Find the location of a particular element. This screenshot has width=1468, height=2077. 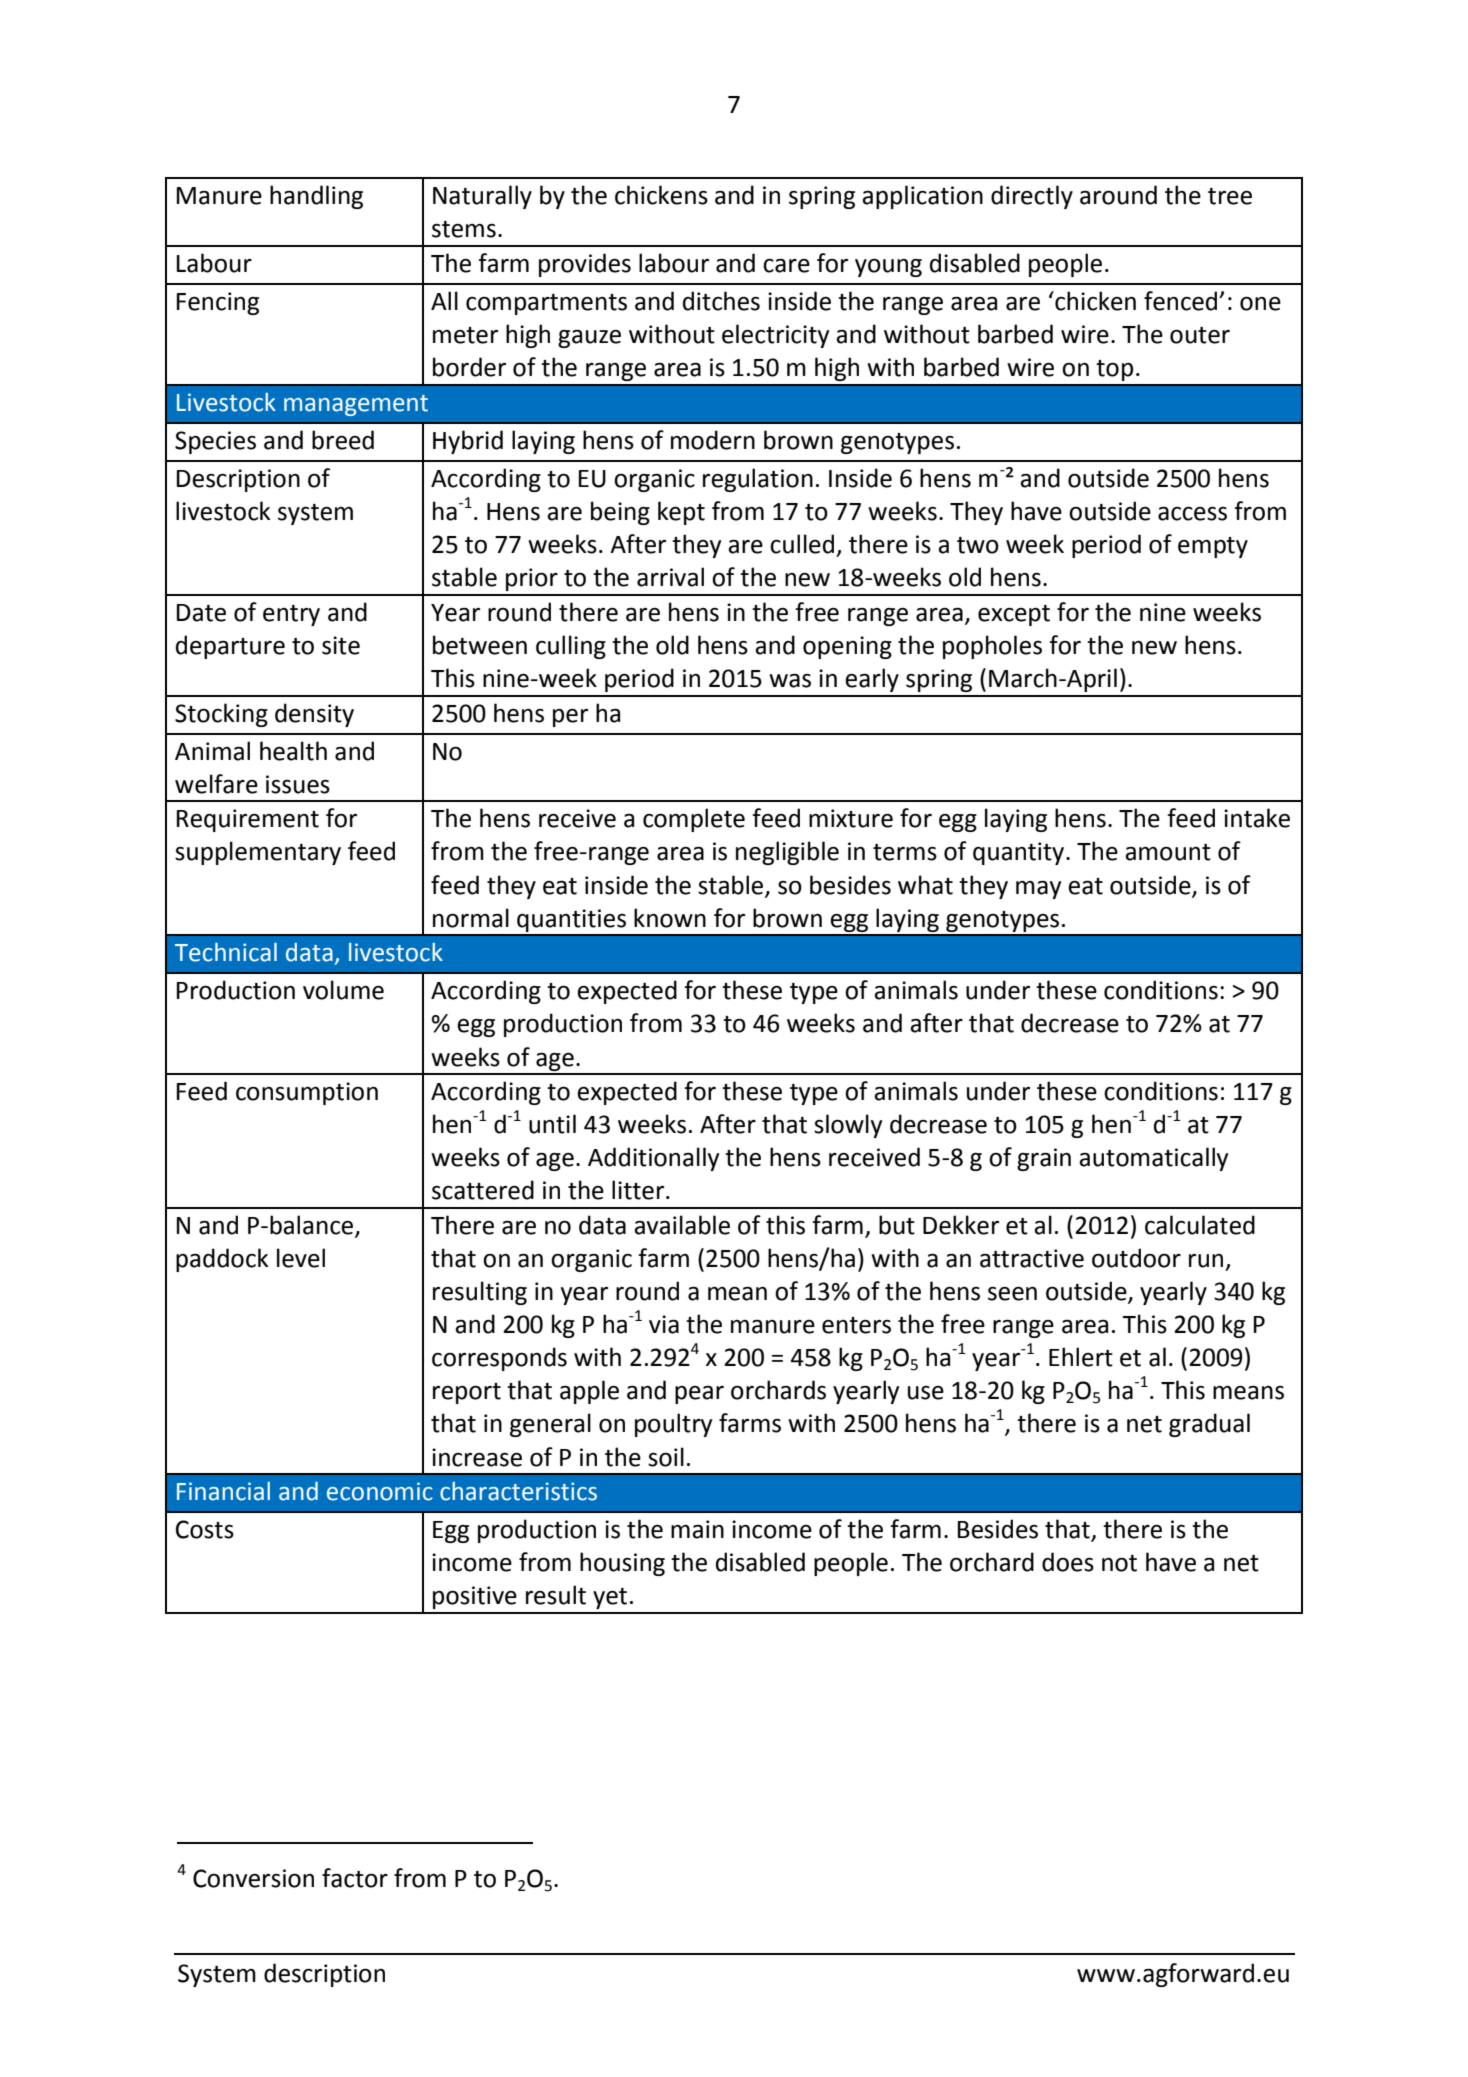

site is located at coordinates (341, 645).
